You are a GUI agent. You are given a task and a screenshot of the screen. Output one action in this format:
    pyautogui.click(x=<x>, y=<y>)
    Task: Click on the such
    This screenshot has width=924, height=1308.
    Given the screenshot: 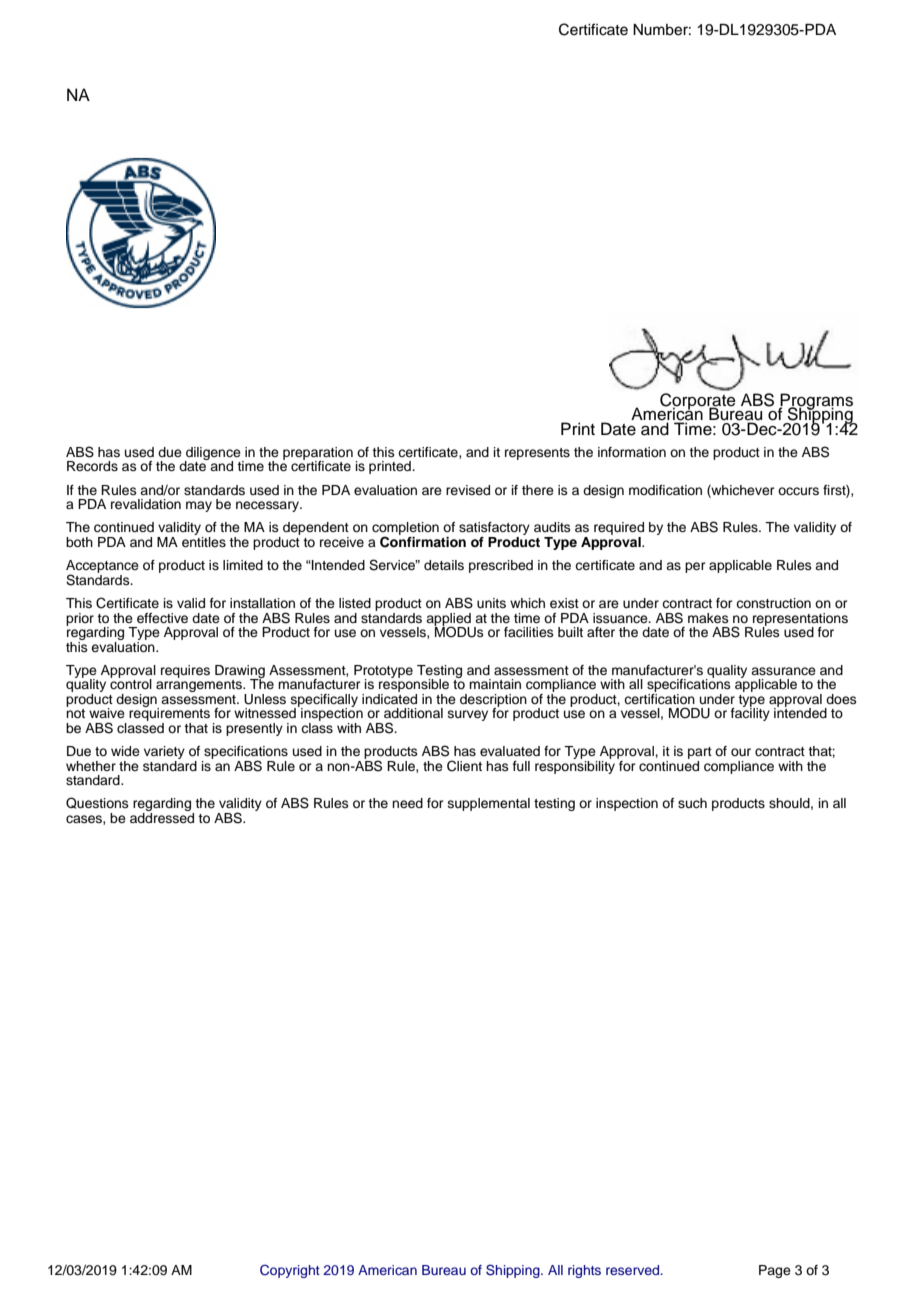 What is the action you would take?
    pyautogui.click(x=692, y=803)
